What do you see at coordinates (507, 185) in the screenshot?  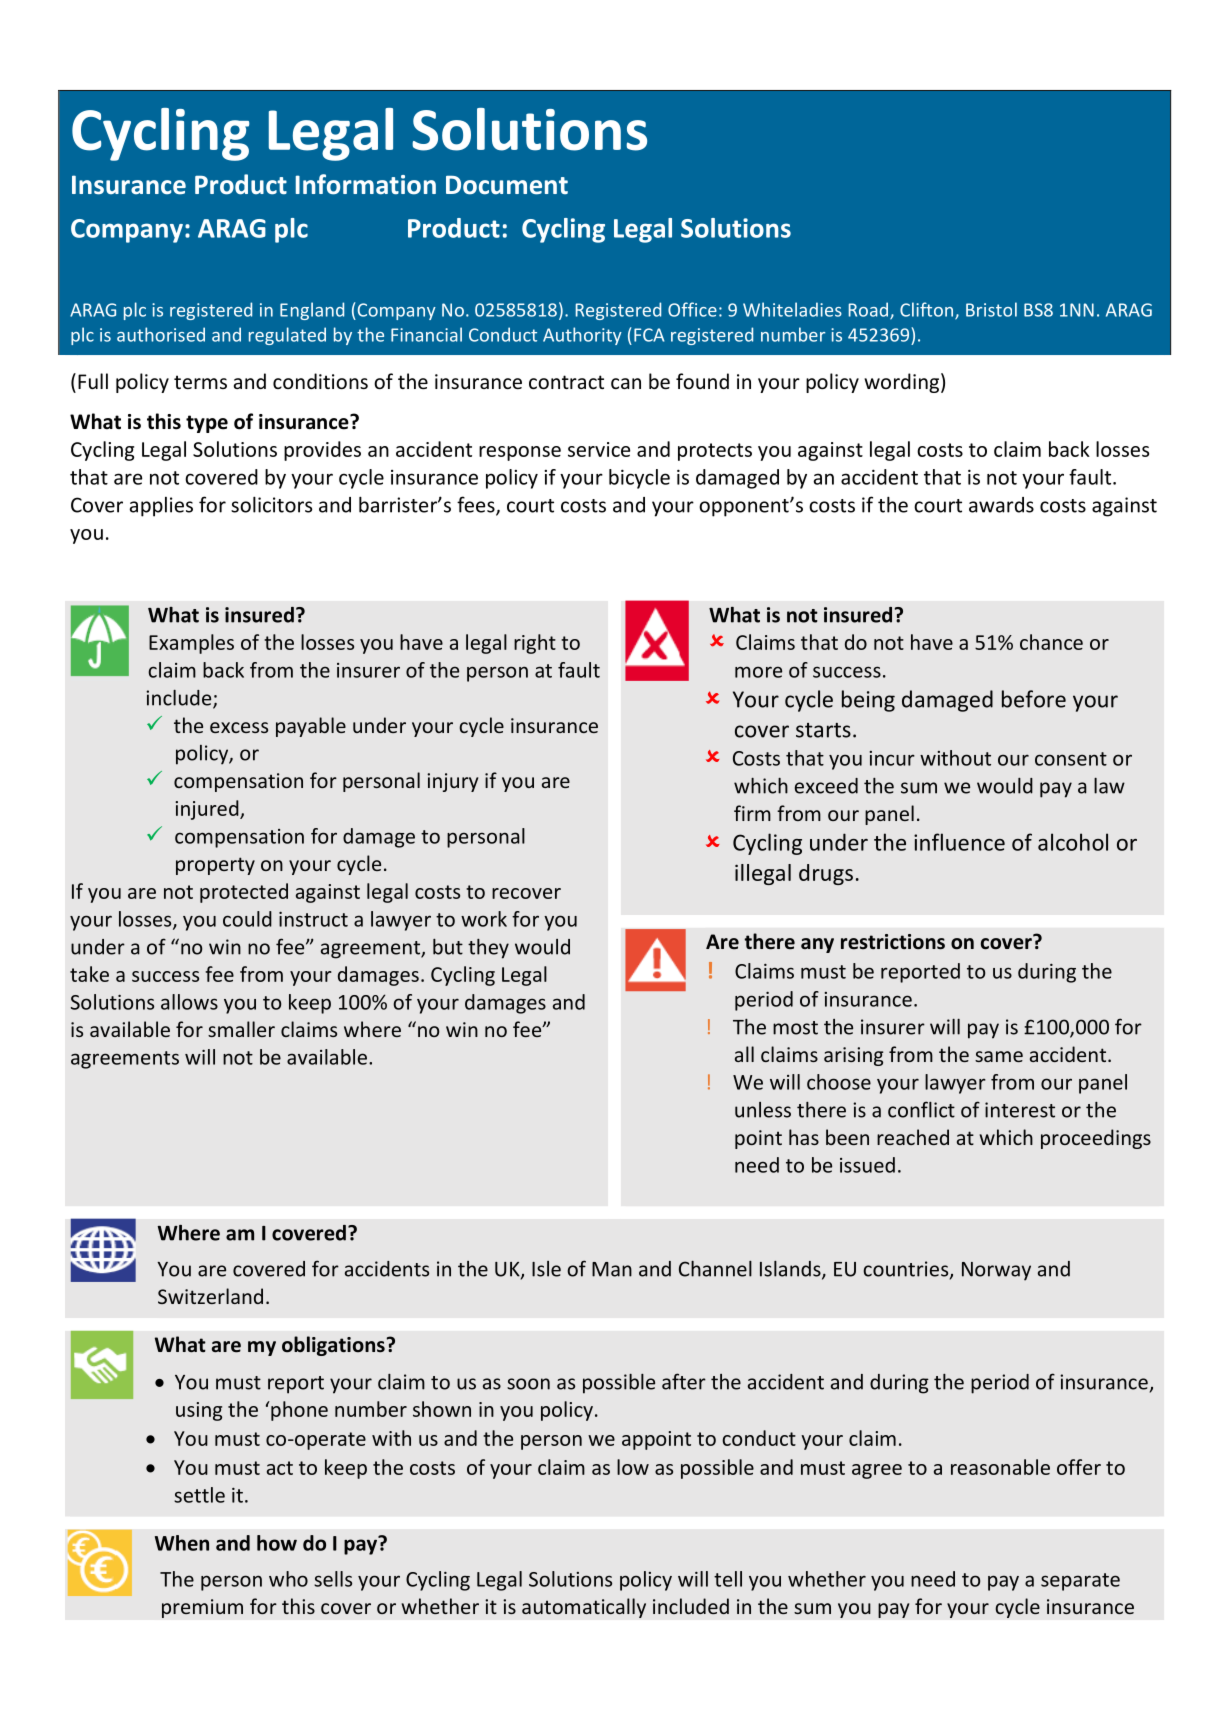 I see `Document` at bounding box center [507, 185].
